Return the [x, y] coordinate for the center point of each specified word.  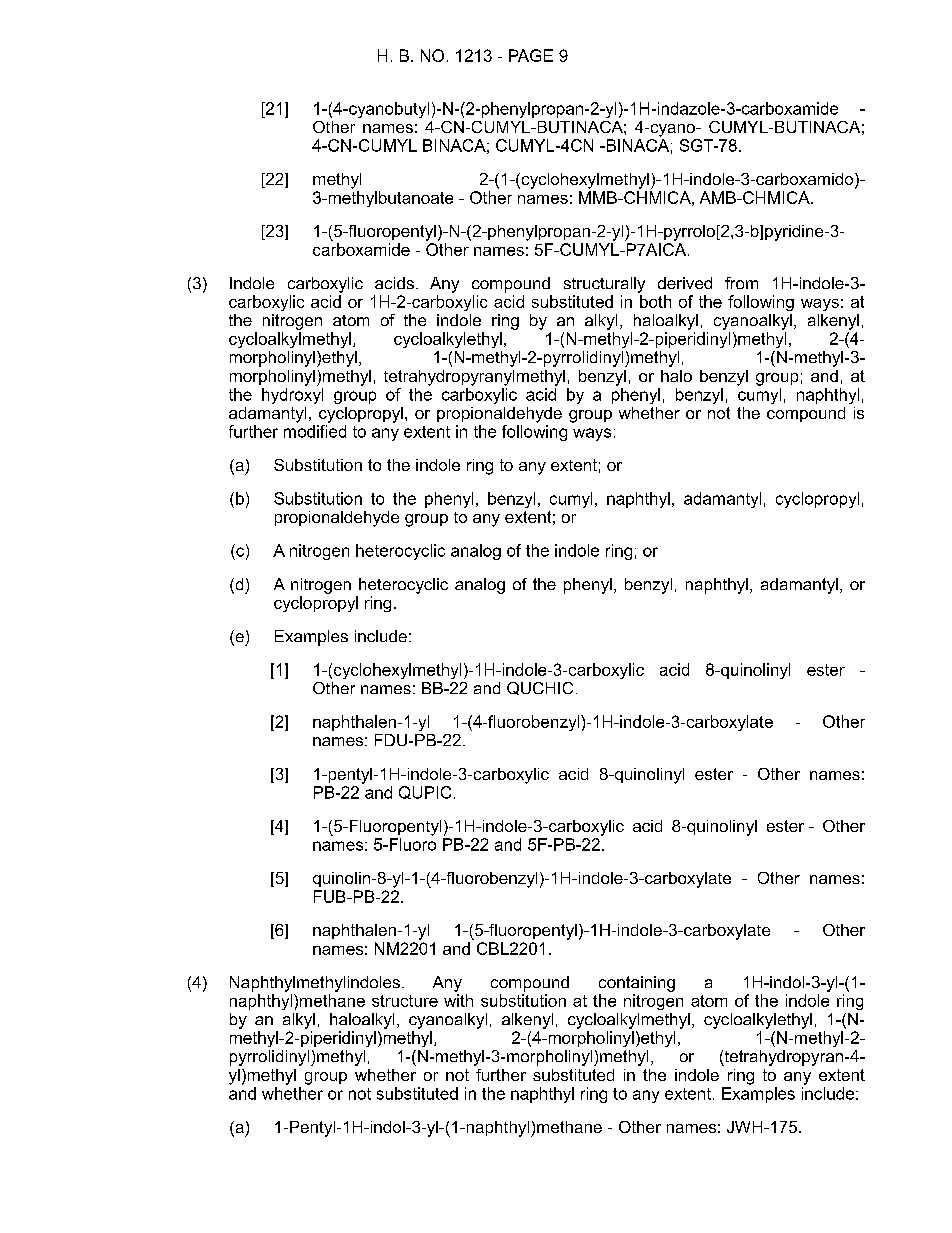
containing [637, 984]
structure [405, 1001]
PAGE [531, 55]
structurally [604, 285]
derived [685, 283]
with [458, 1000]
